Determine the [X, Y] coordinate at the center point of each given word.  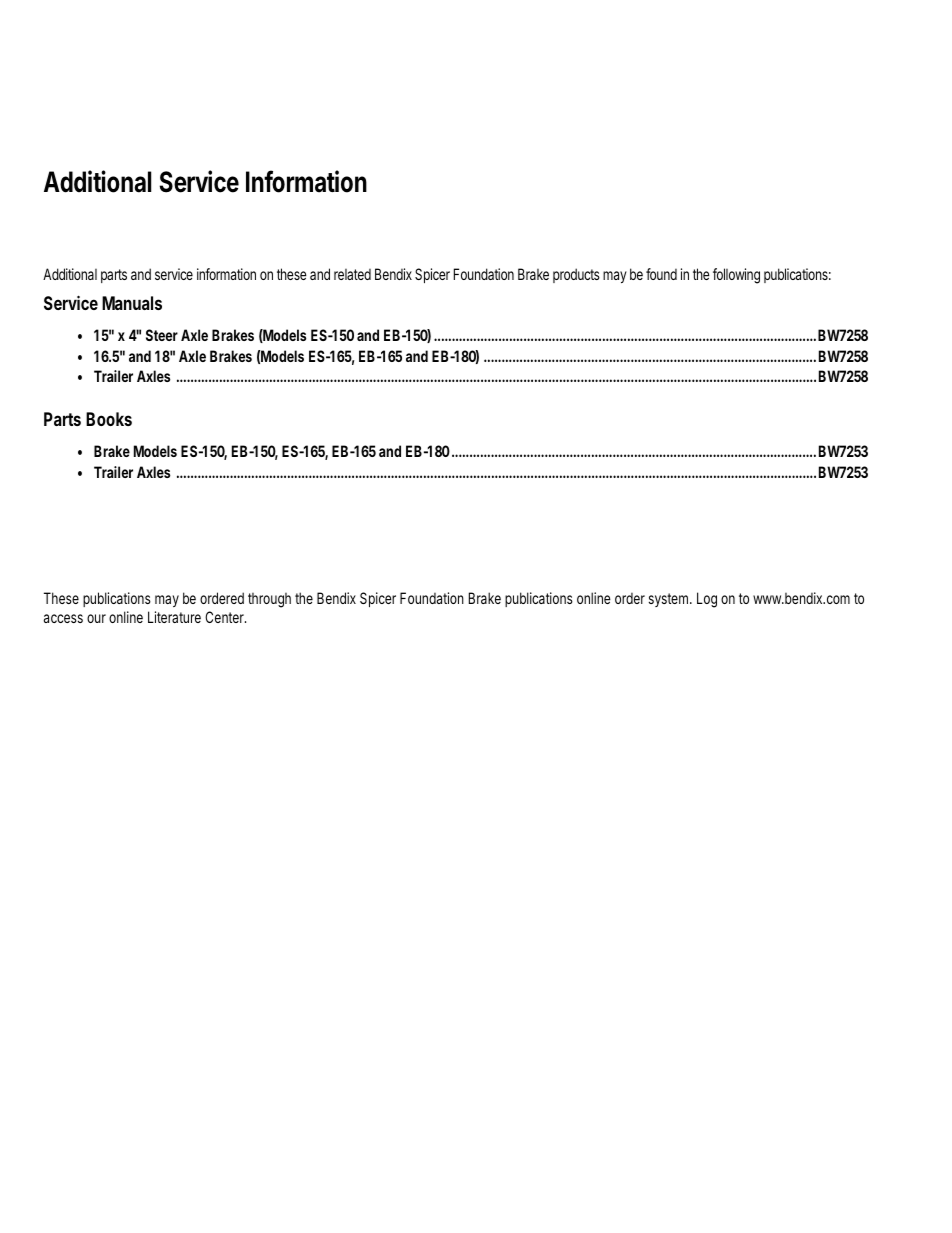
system [670, 600]
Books [109, 419]
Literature [174, 617]
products [576, 275]
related [352, 274]
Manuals [132, 303]
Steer [162, 335]
